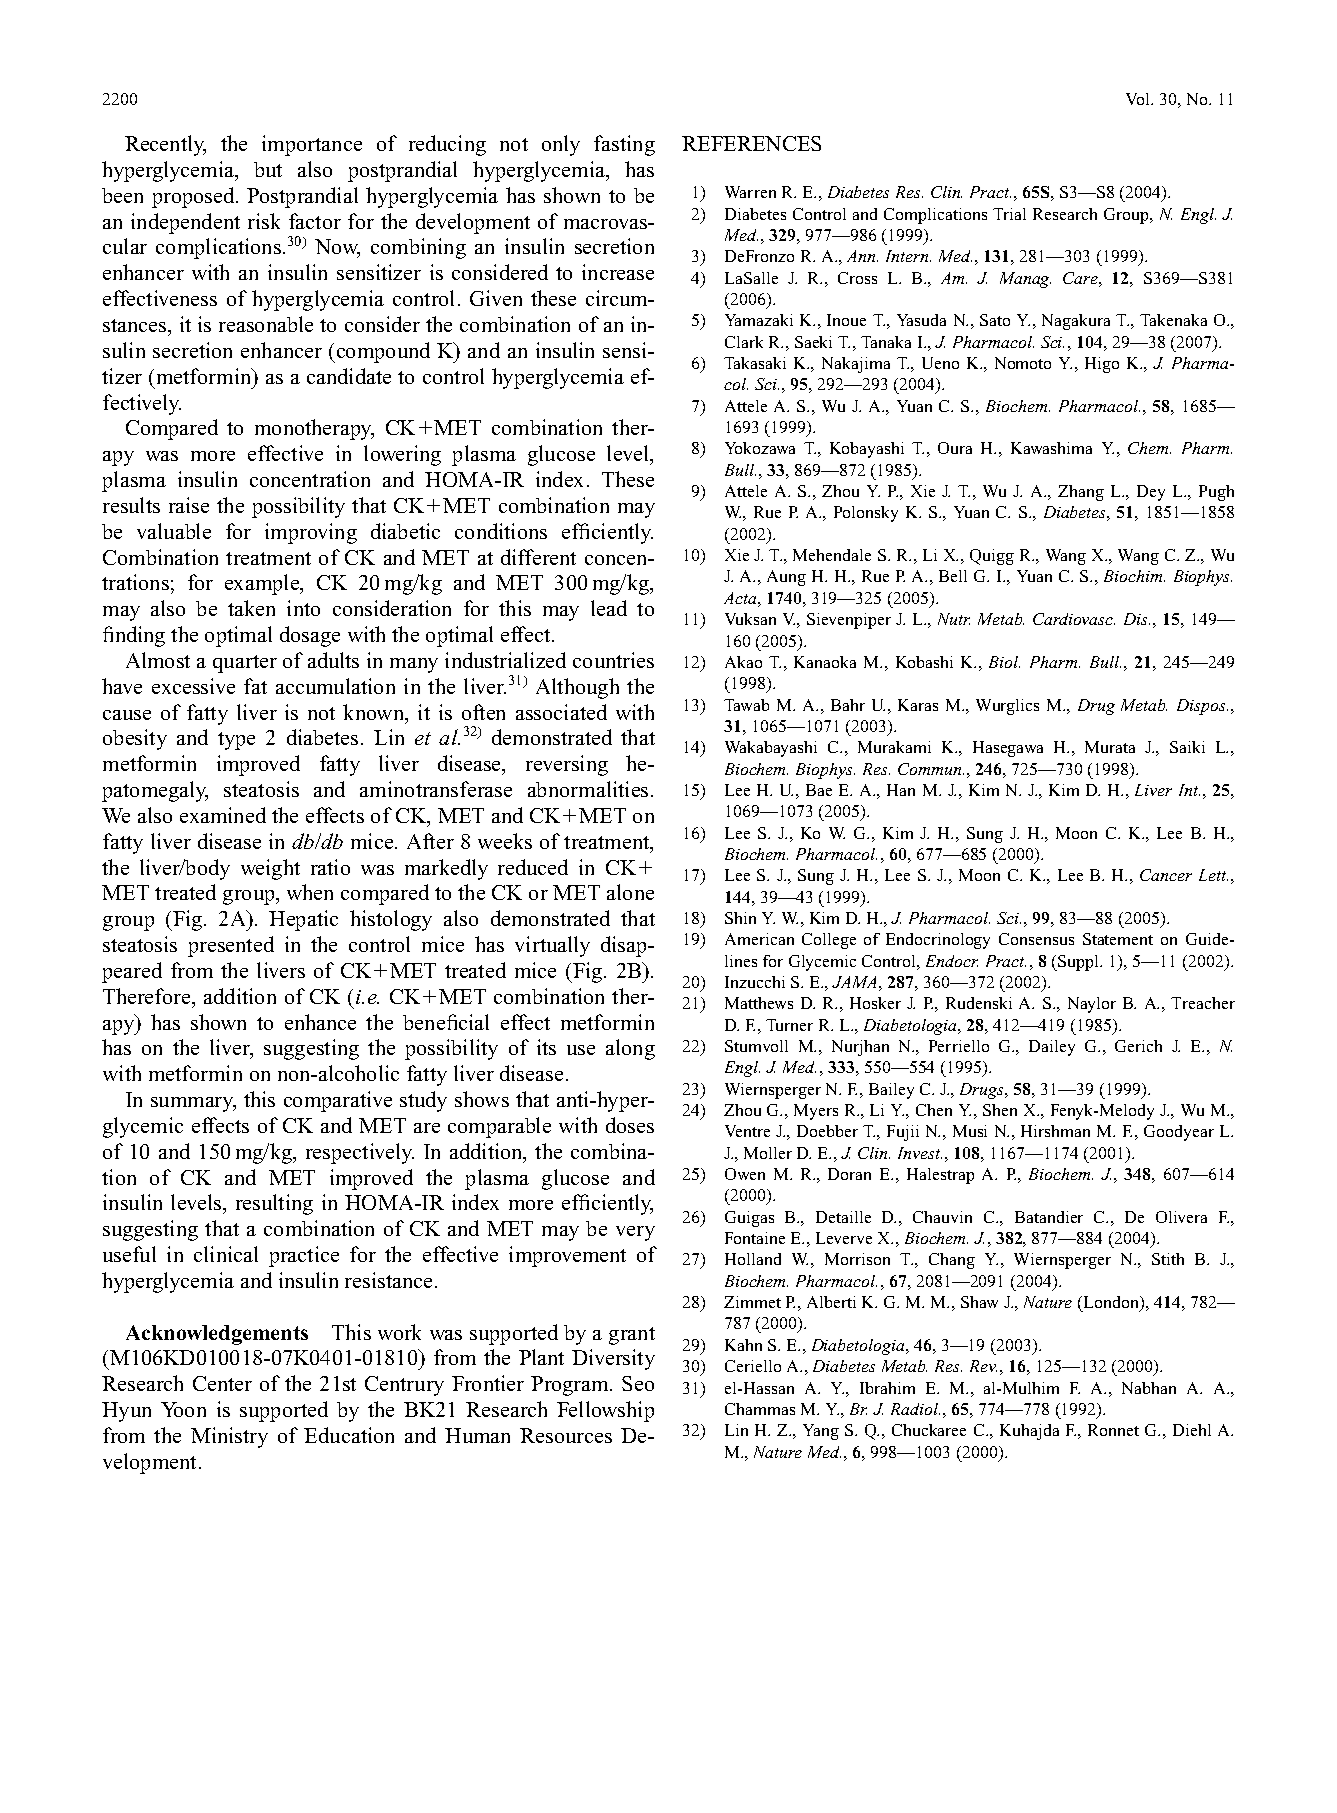  Describe the element at coordinates (222, 1383) in the page. I see `Center` at that location.
